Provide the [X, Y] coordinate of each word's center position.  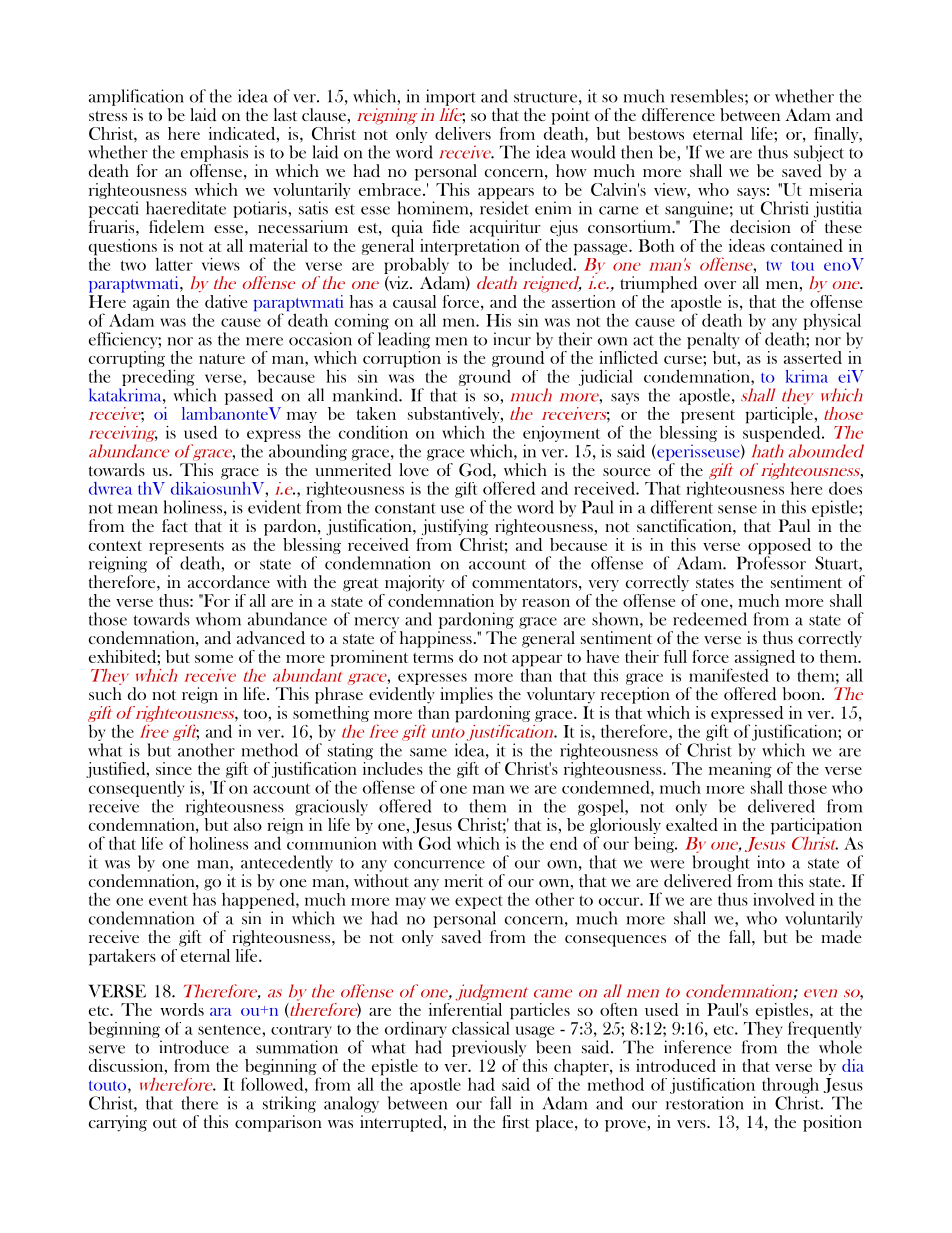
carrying [118, 1123]
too [255, 714]
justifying [455, 527]
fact [175, 525]
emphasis [214, 153]
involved [784, 899]
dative [226, 301]
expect [479, 903]
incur [512, 339]
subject [819, 153]
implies [466, 695]
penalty [713, 340]
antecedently [287, 863]
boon [802, 693]
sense [737, 509]
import [451, 97]
